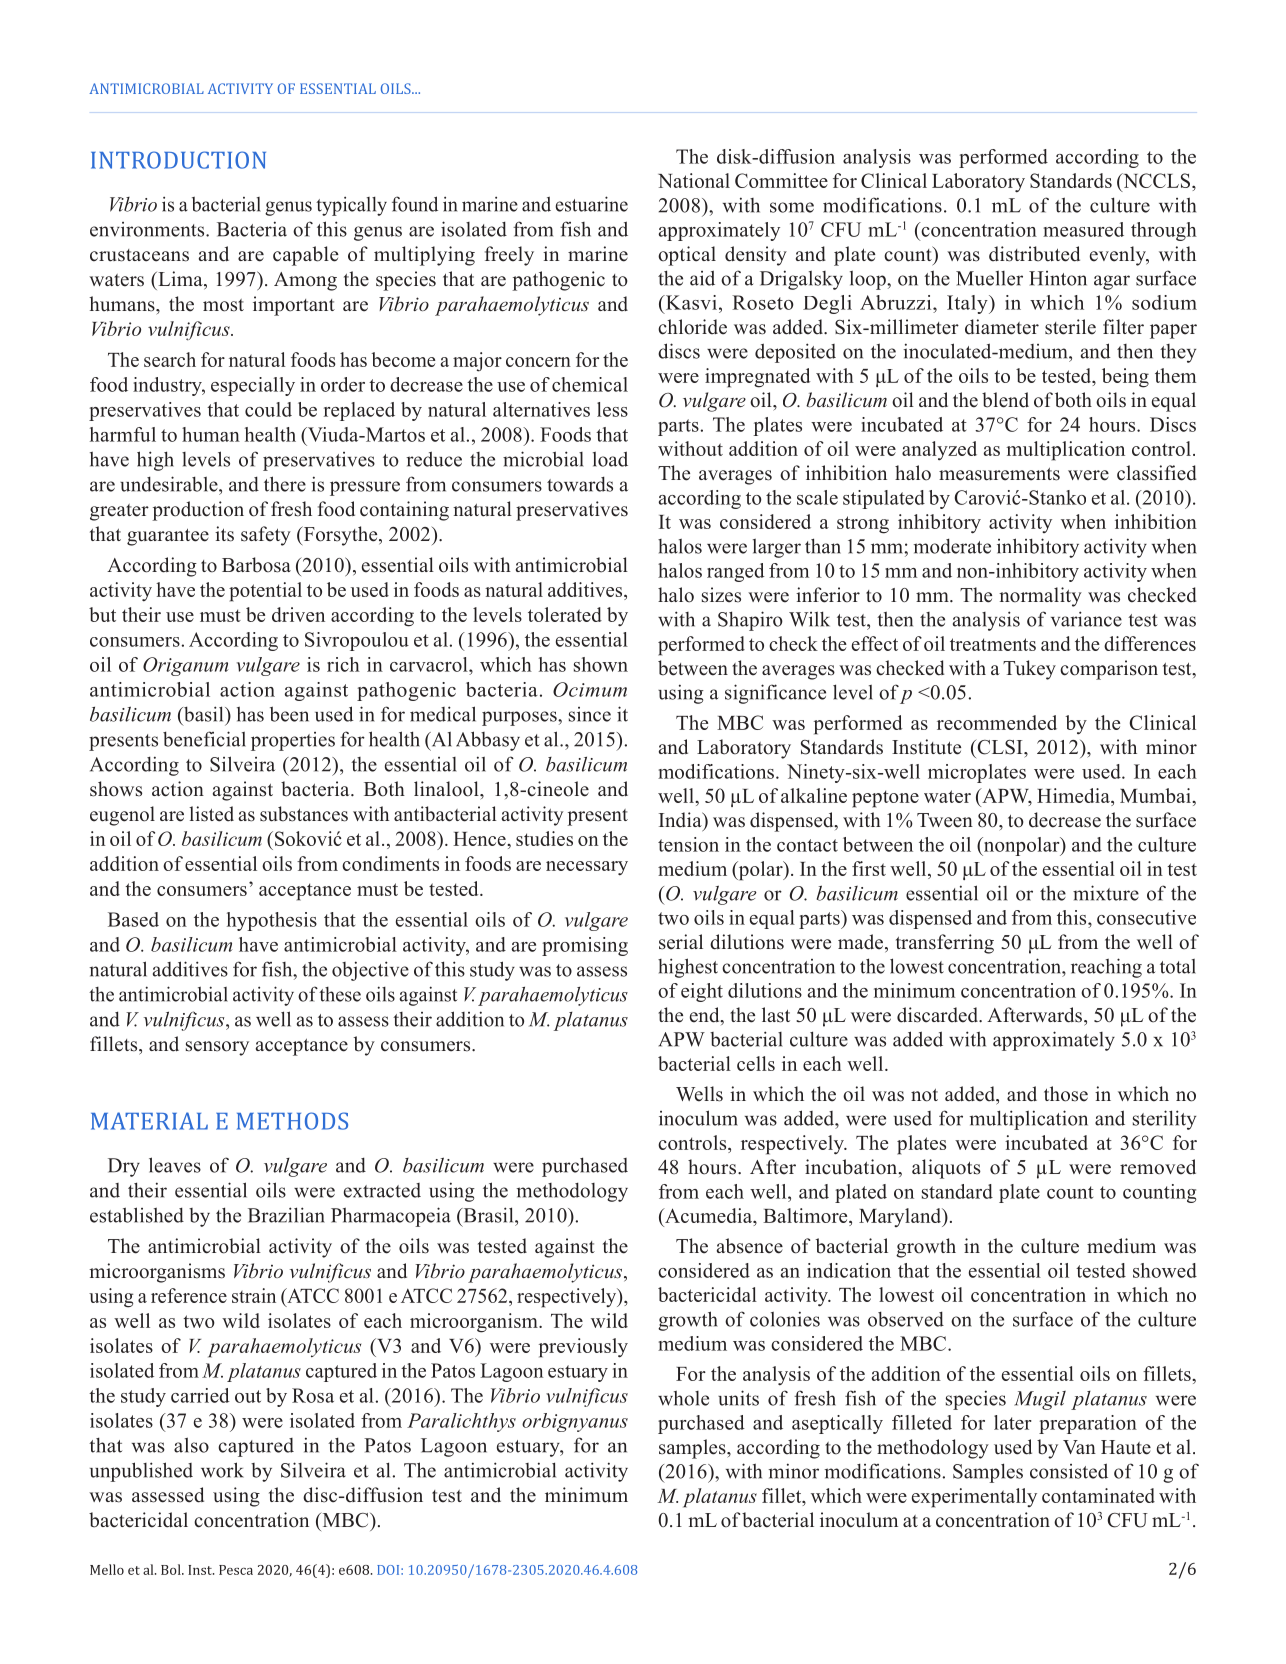 The width and height of the document is (1286, 1664). Describe the element at coordinates (1066, 1094) in the document. I see `those` at that location.
